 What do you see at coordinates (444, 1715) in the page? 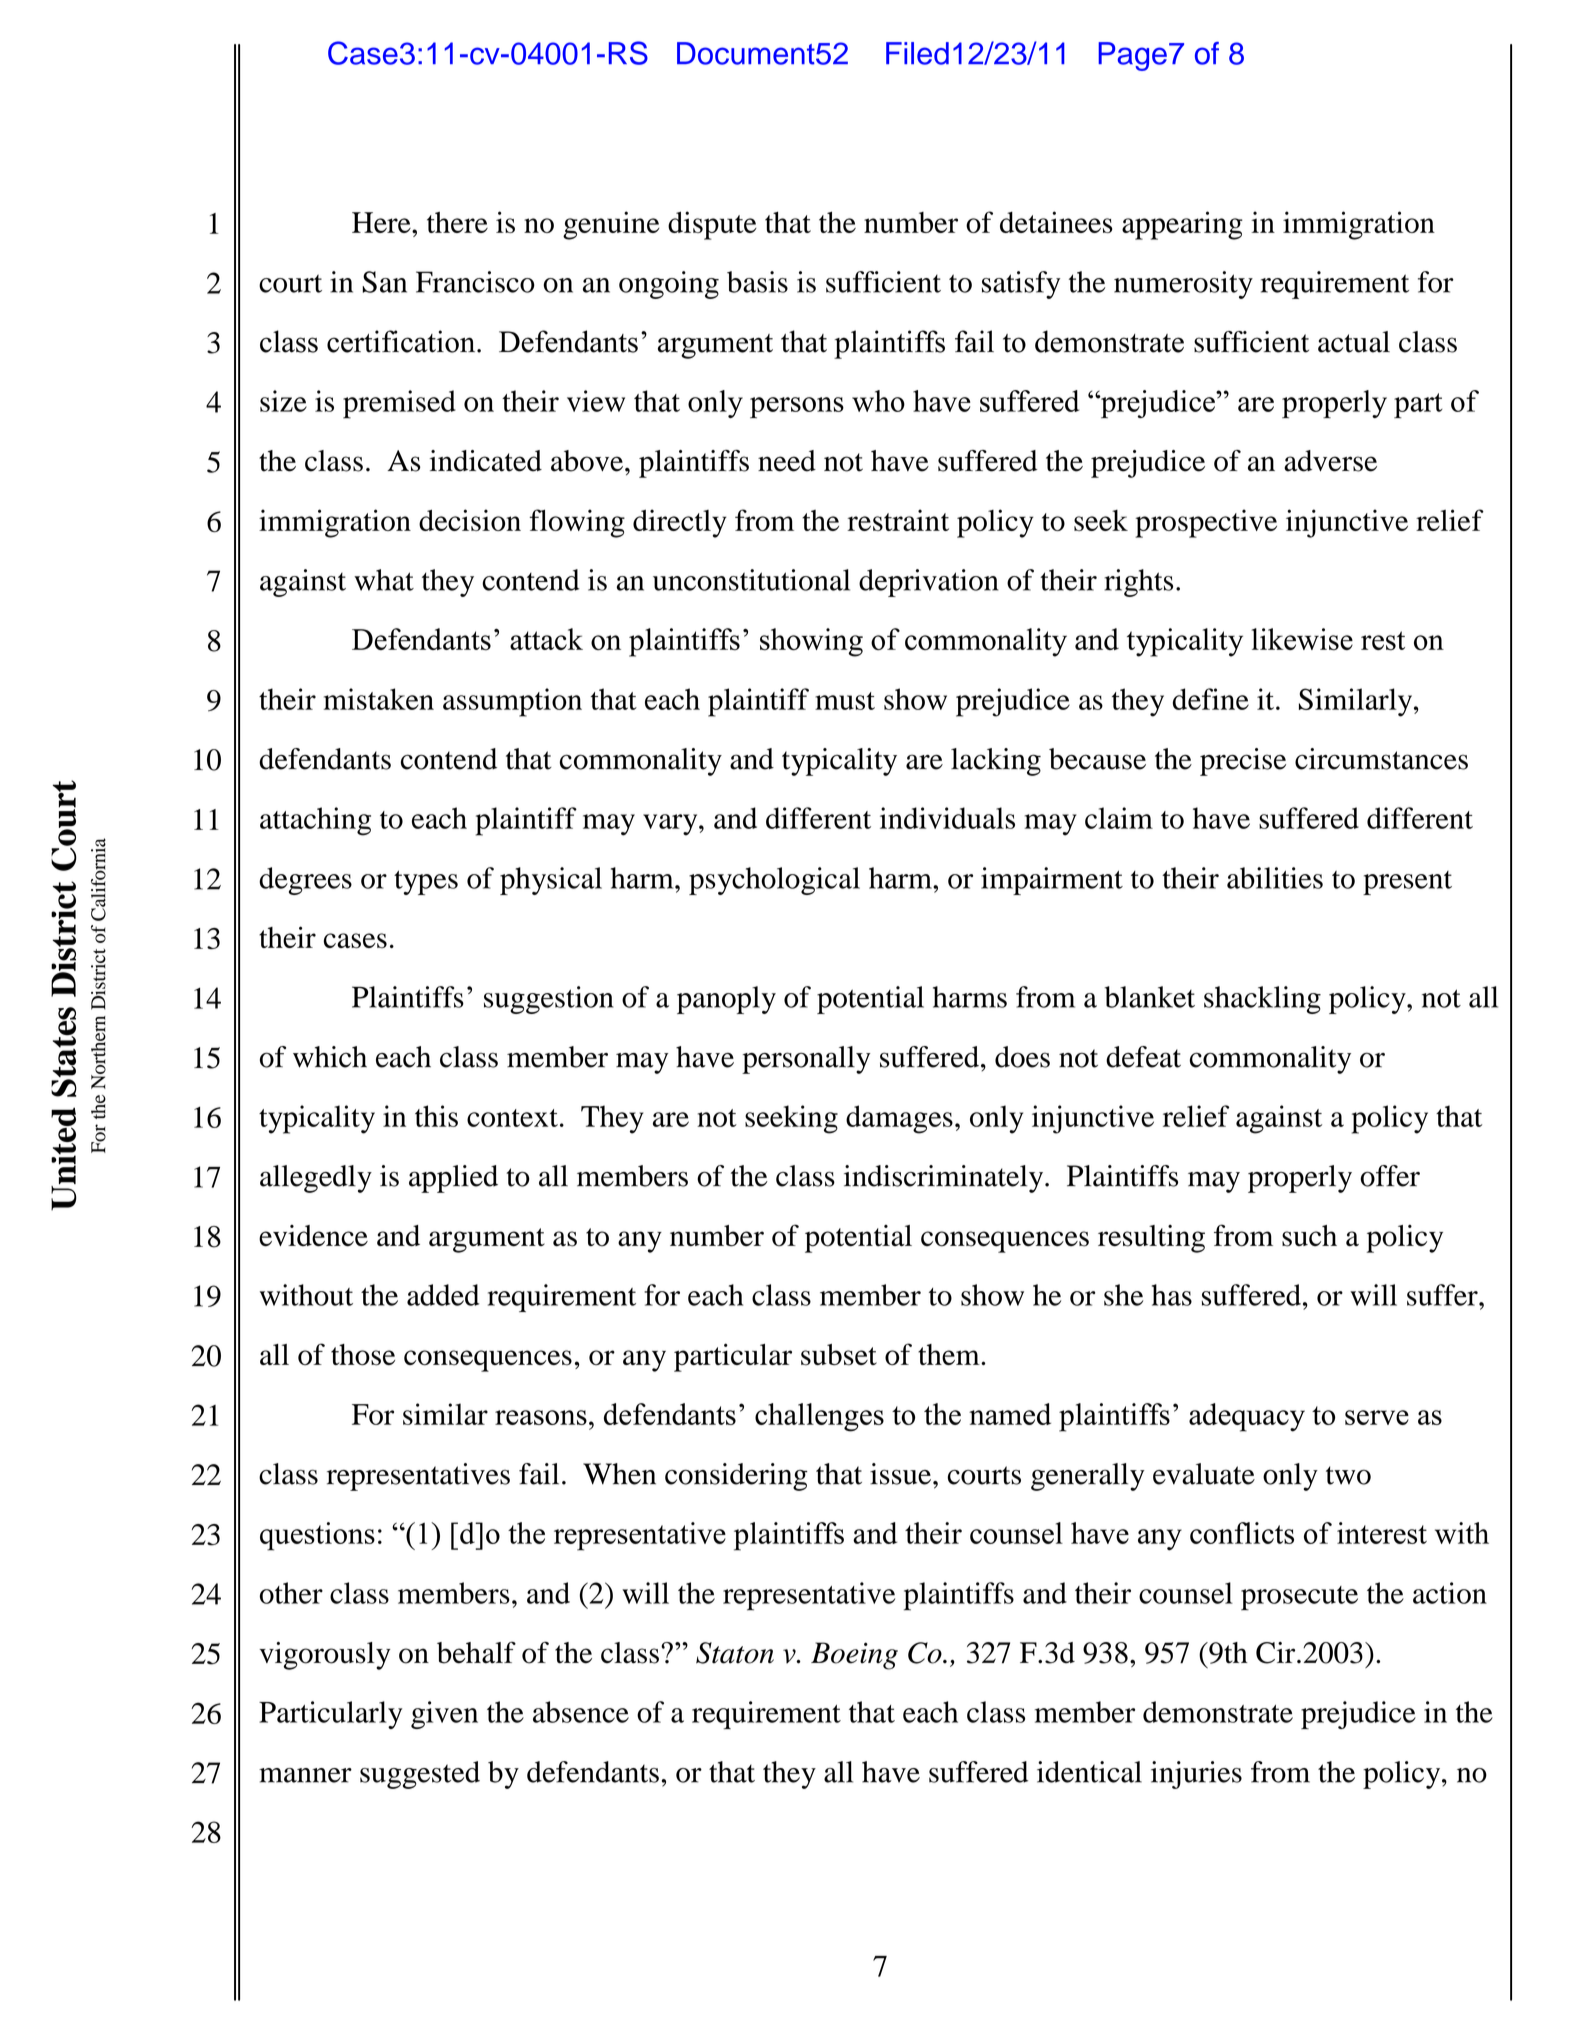
I see `given` at bounding box center [444, 1715].
